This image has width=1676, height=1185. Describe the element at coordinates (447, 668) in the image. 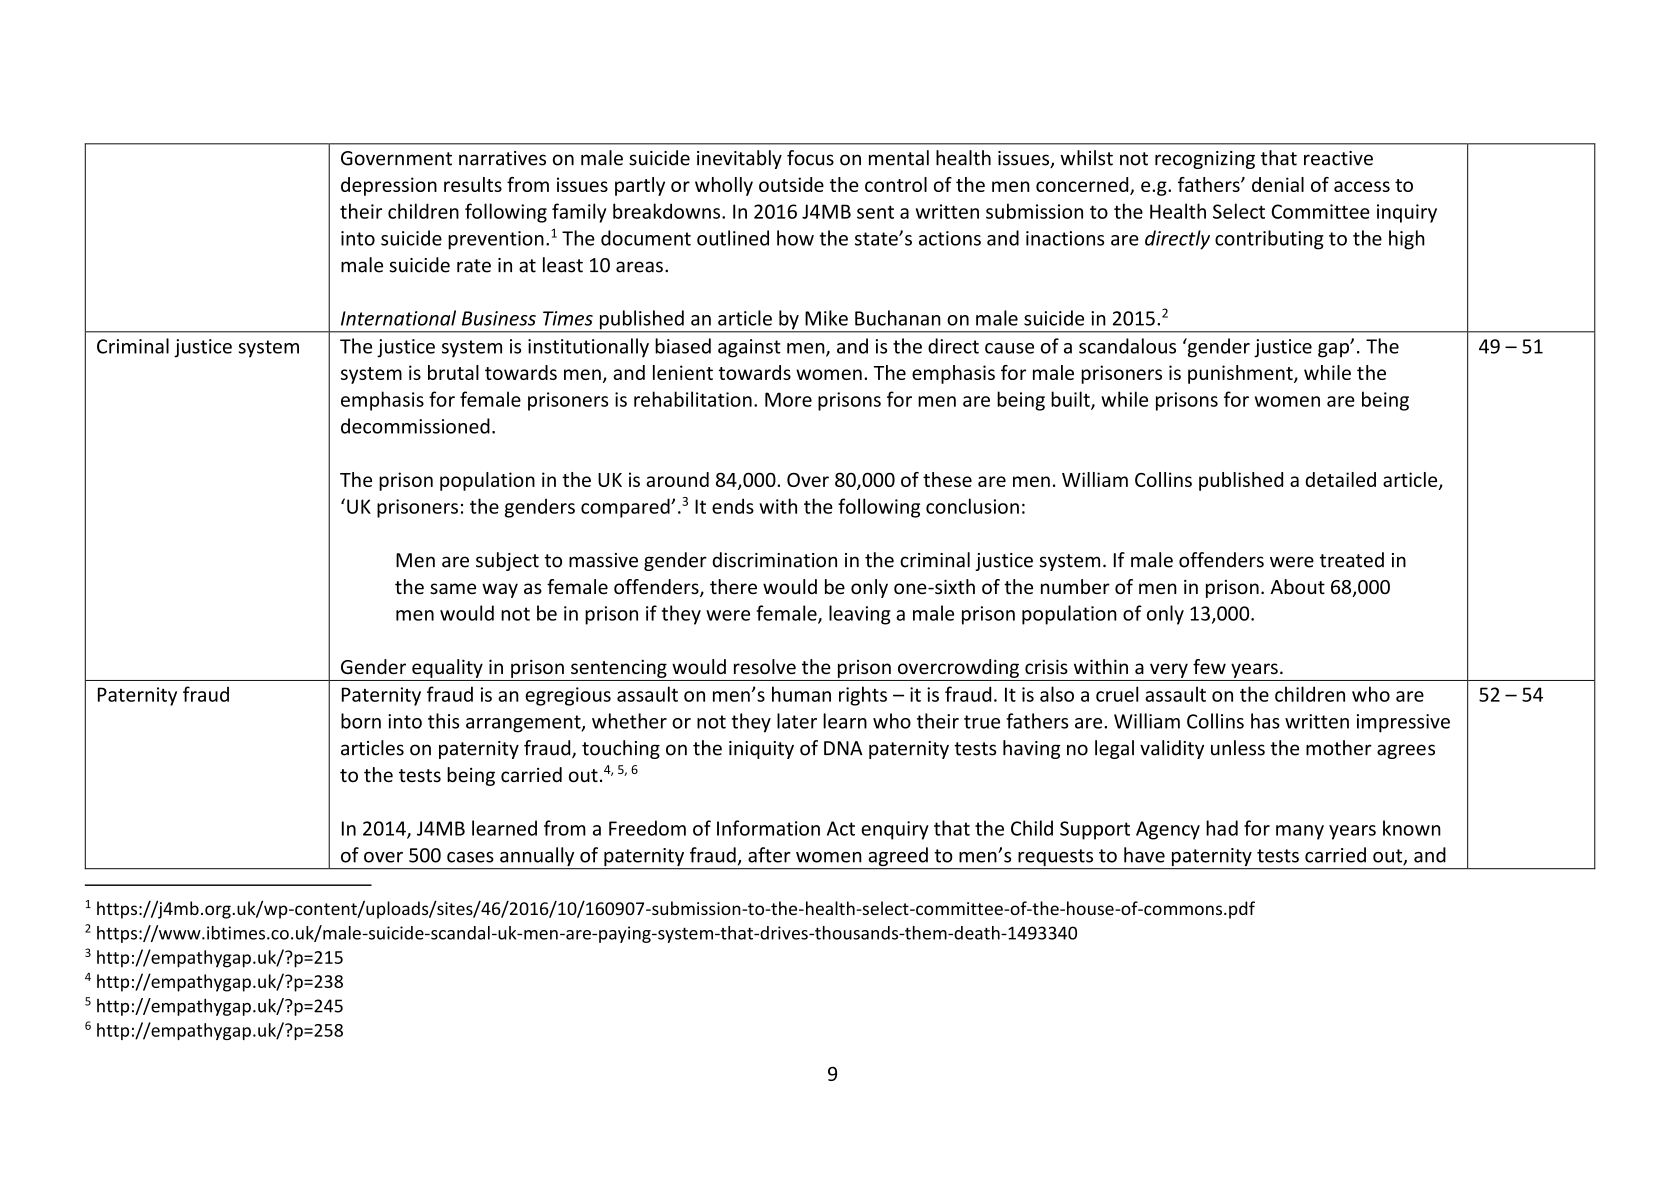

I see `equality` at that location.
